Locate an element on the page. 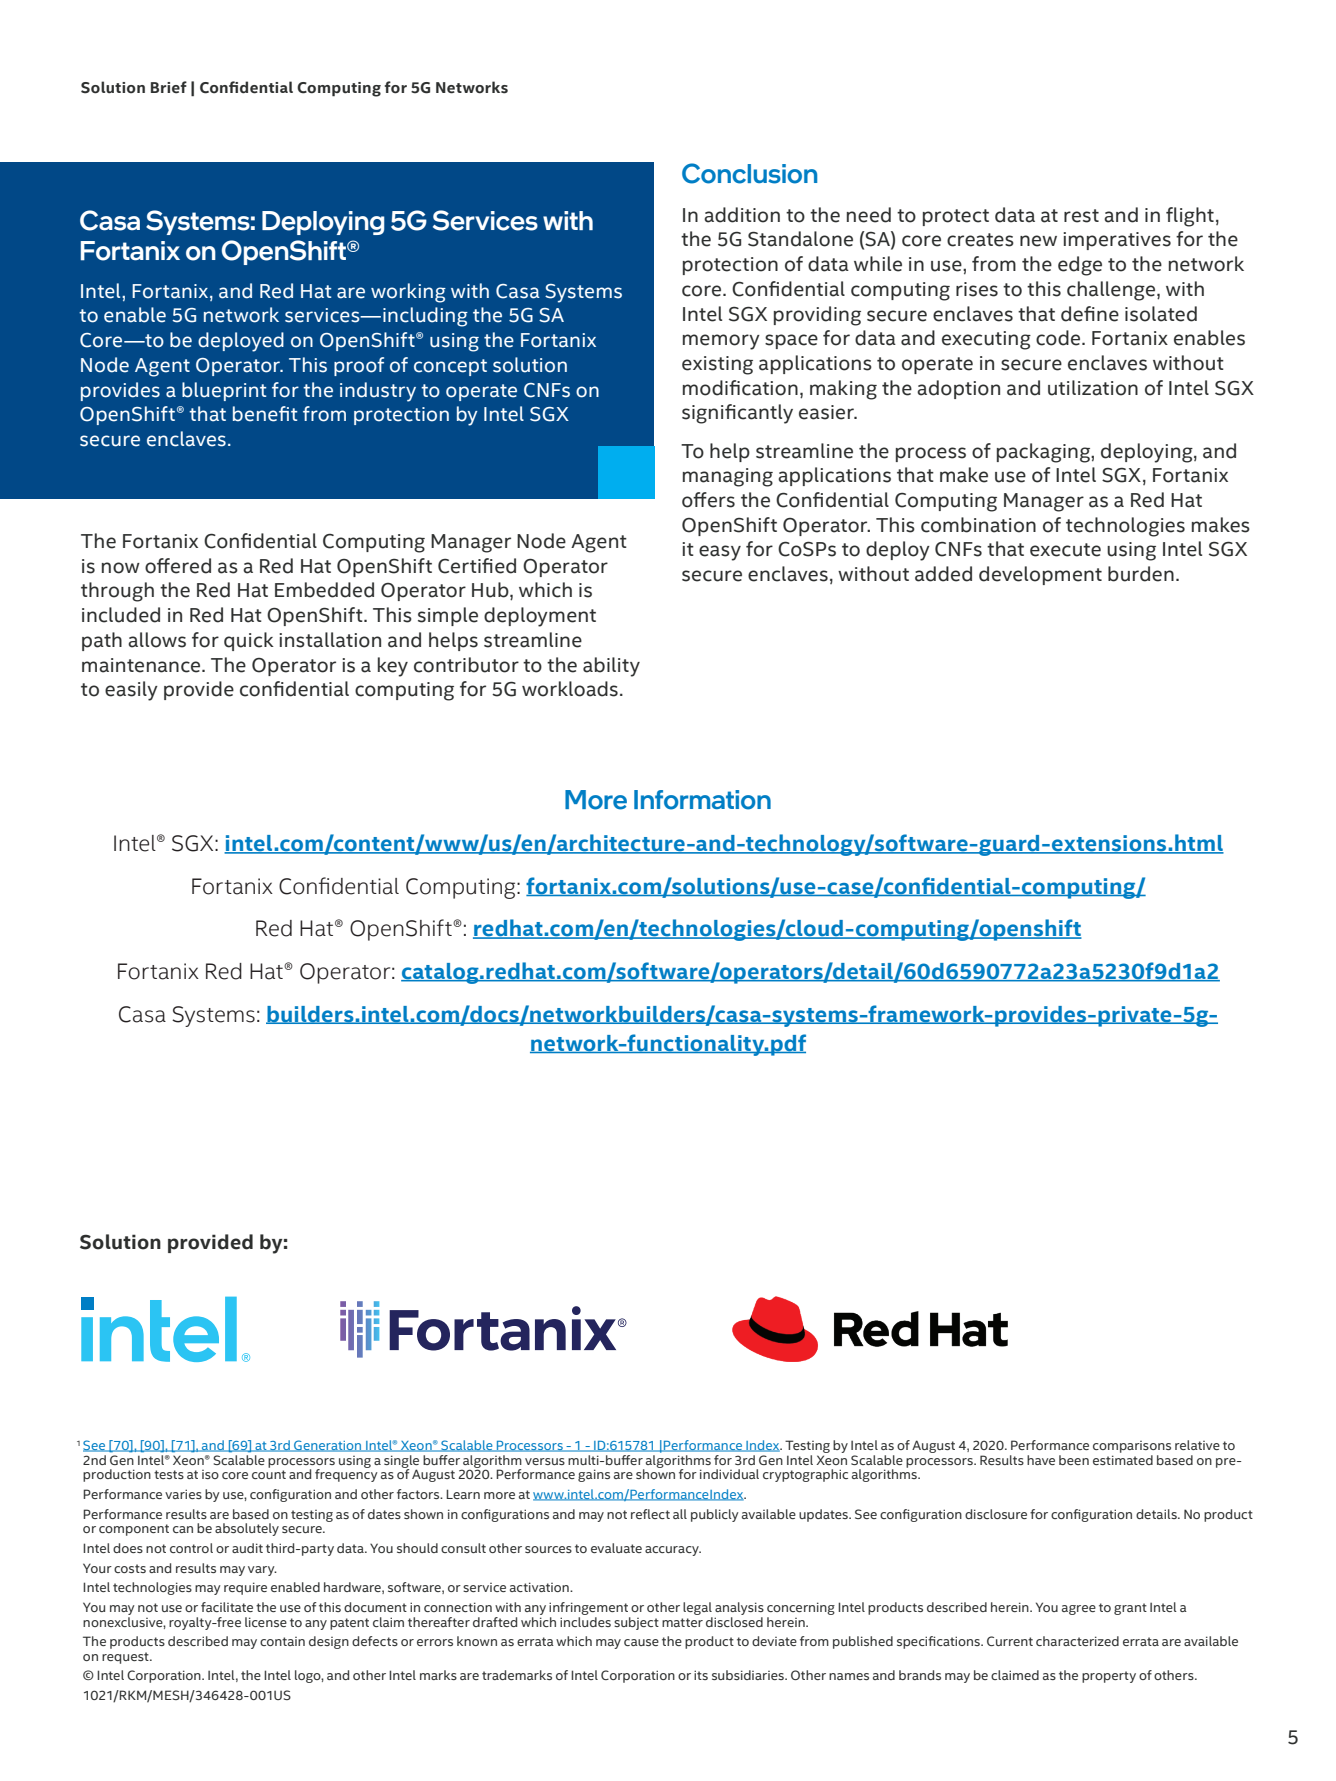  rest is located at coordinates (1081, 216).
